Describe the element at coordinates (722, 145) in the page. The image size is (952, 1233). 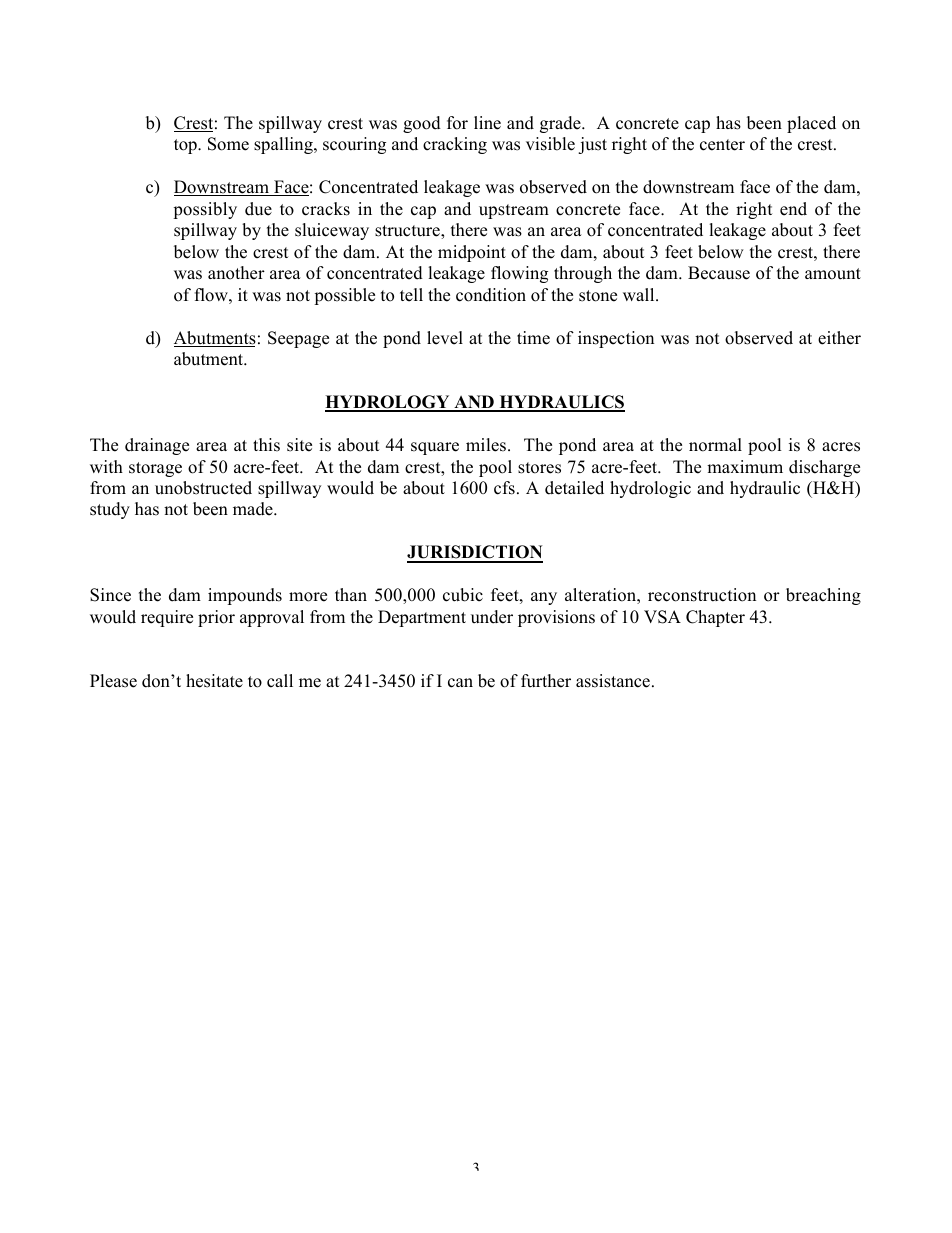
I see `center` at that location.
